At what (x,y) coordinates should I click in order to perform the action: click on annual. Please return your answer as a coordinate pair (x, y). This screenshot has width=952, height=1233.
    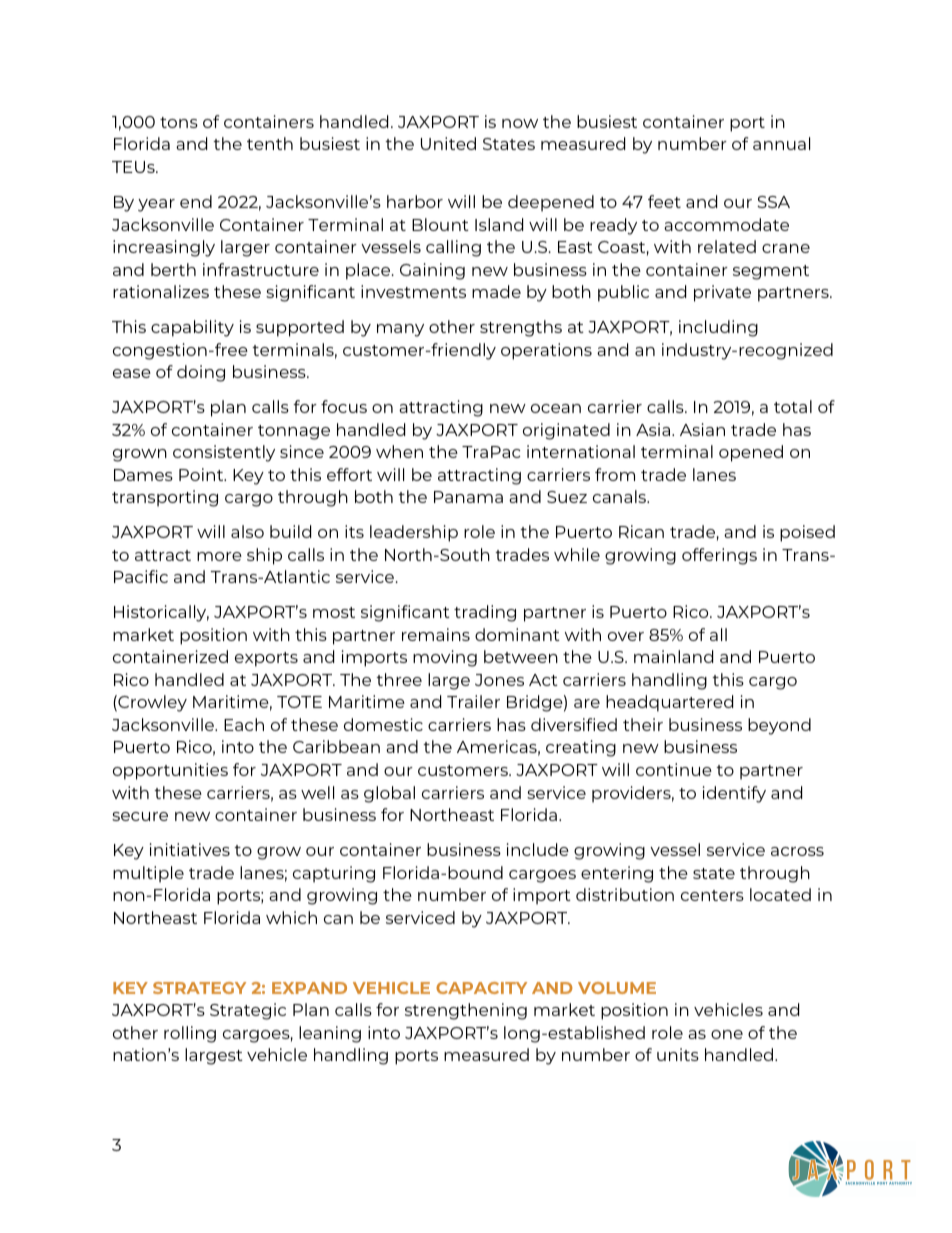
    Looking at the image, I should click on (781, 143).
